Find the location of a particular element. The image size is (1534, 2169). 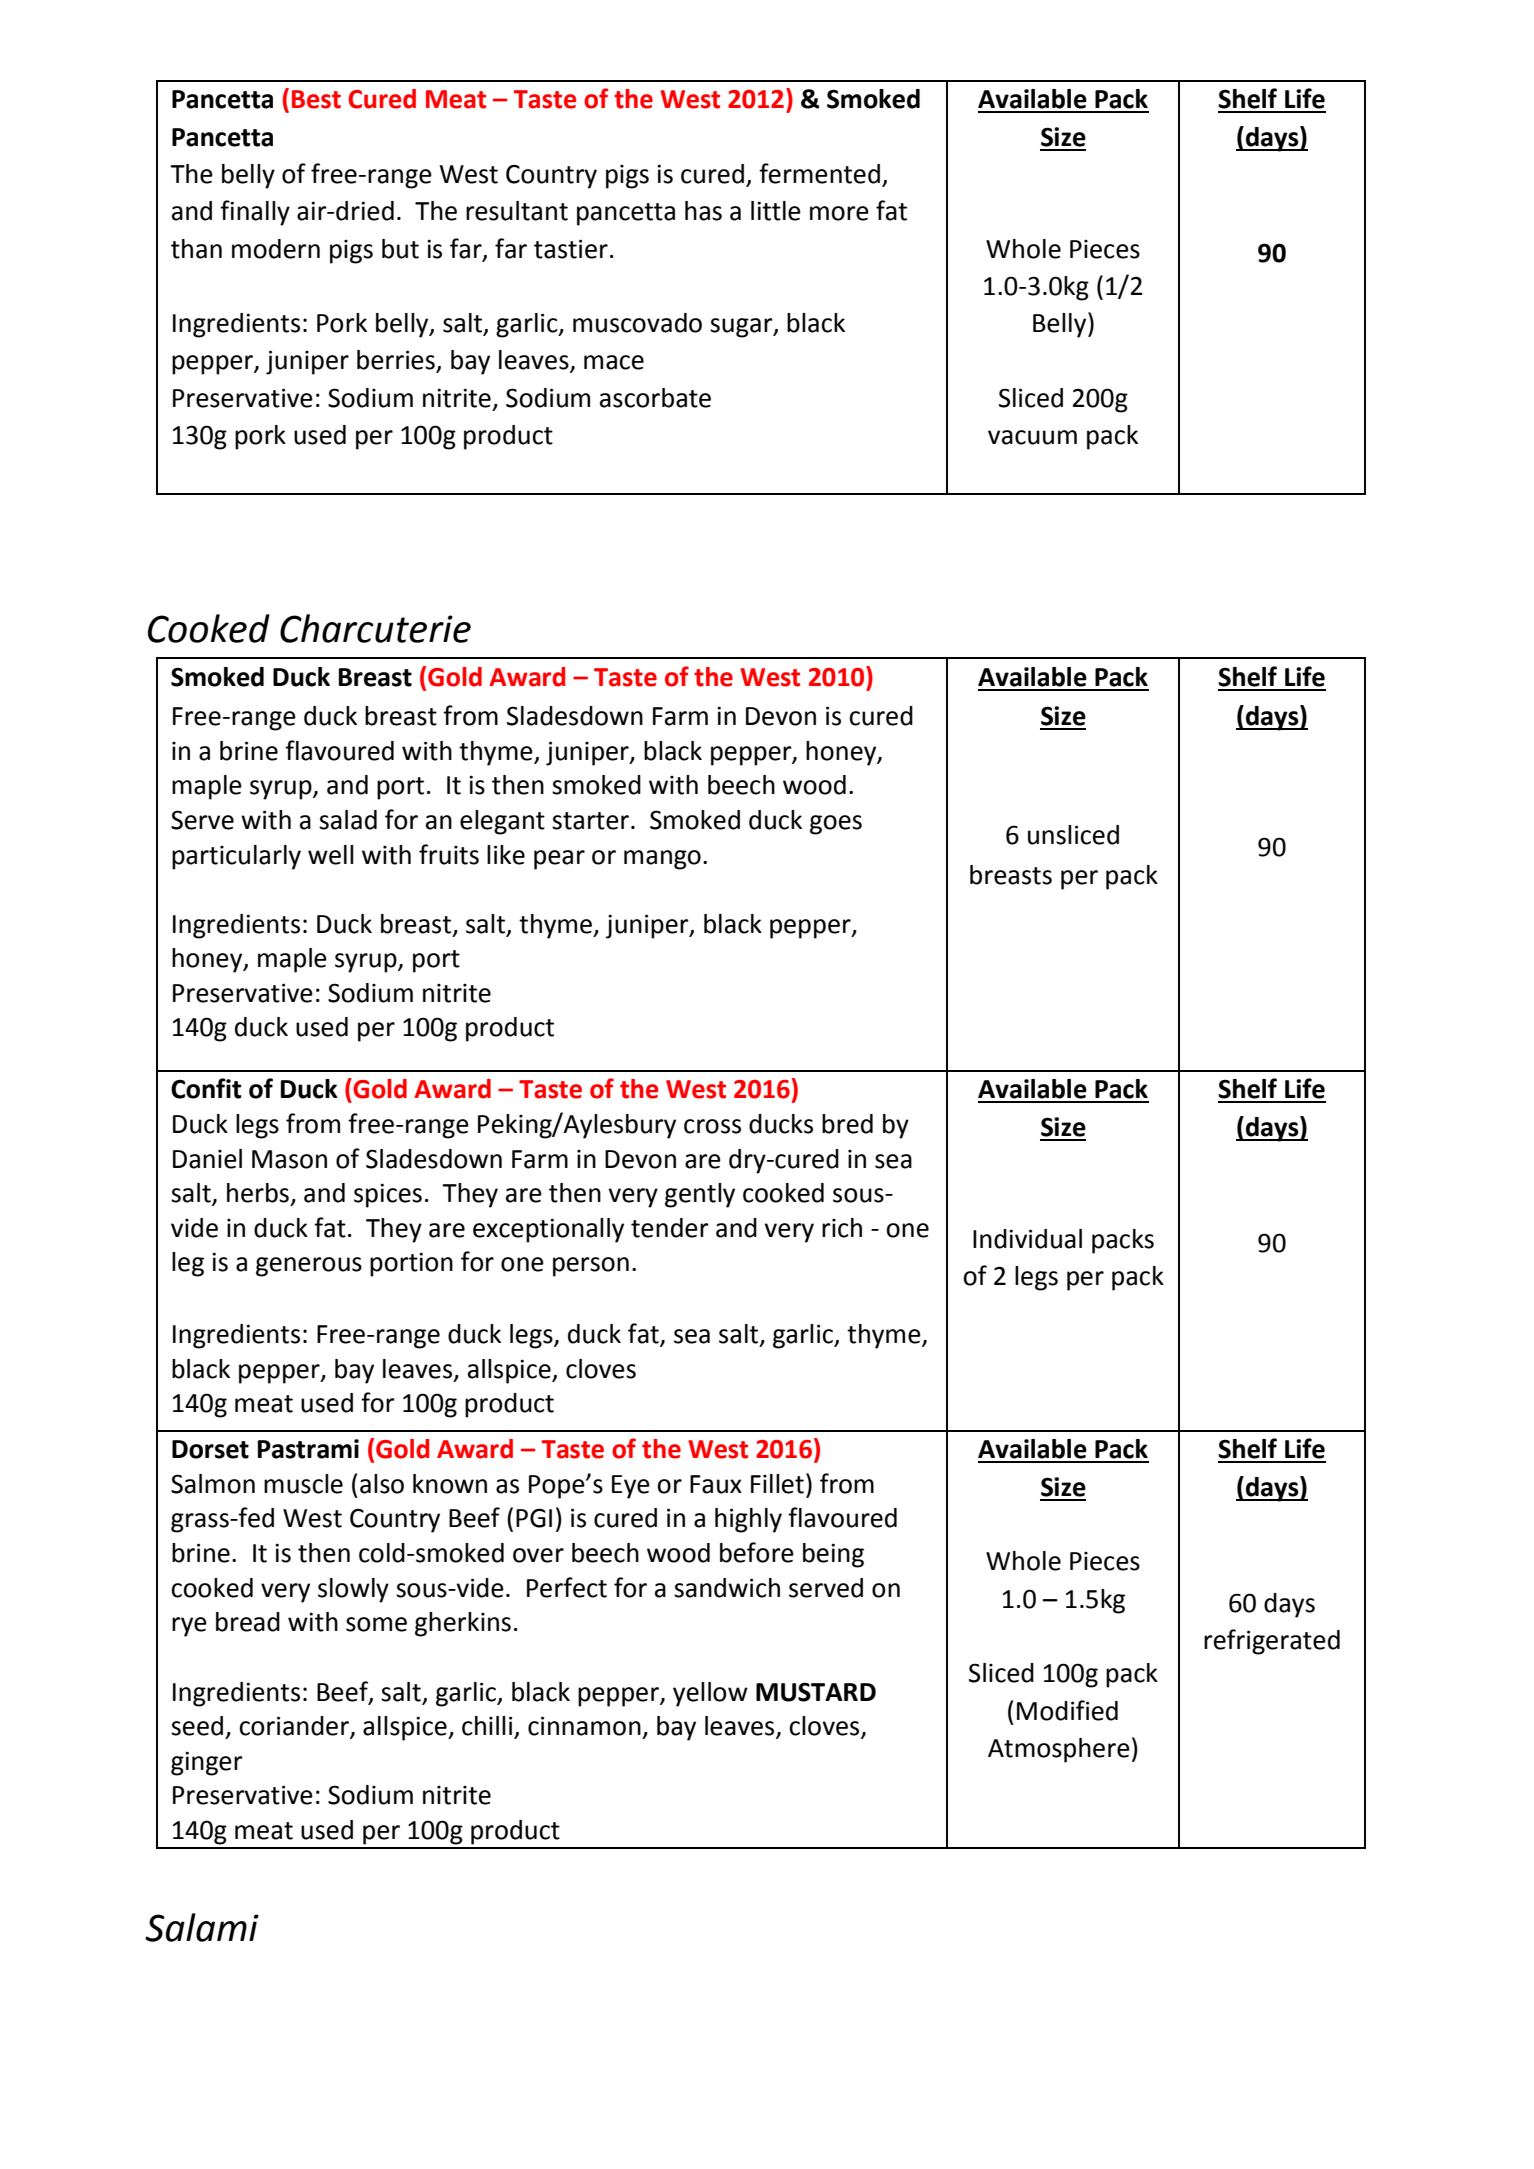

Individual is located at coordinates (1027, 1239).
